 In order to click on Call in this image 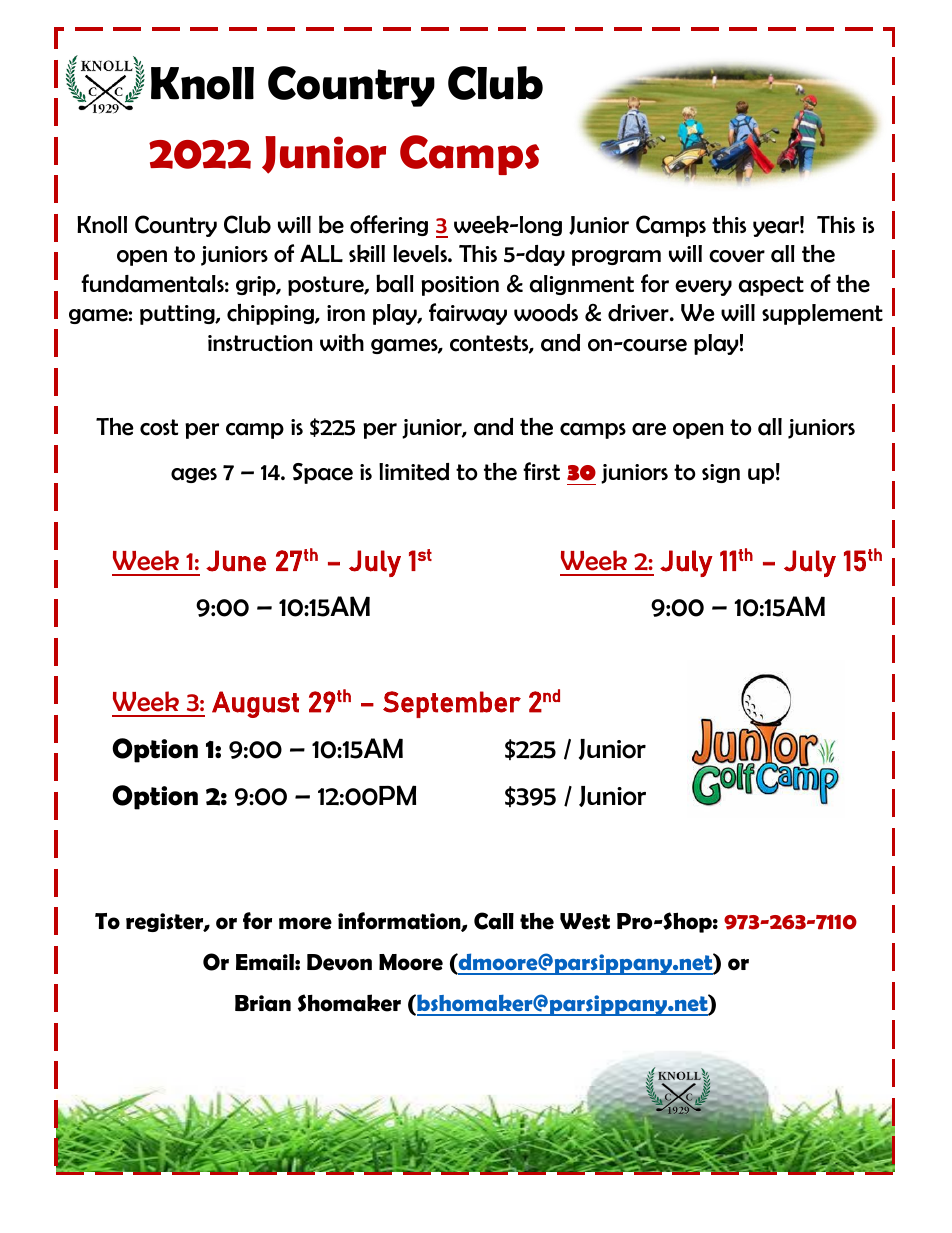, I will do `click(494, 921)`.
